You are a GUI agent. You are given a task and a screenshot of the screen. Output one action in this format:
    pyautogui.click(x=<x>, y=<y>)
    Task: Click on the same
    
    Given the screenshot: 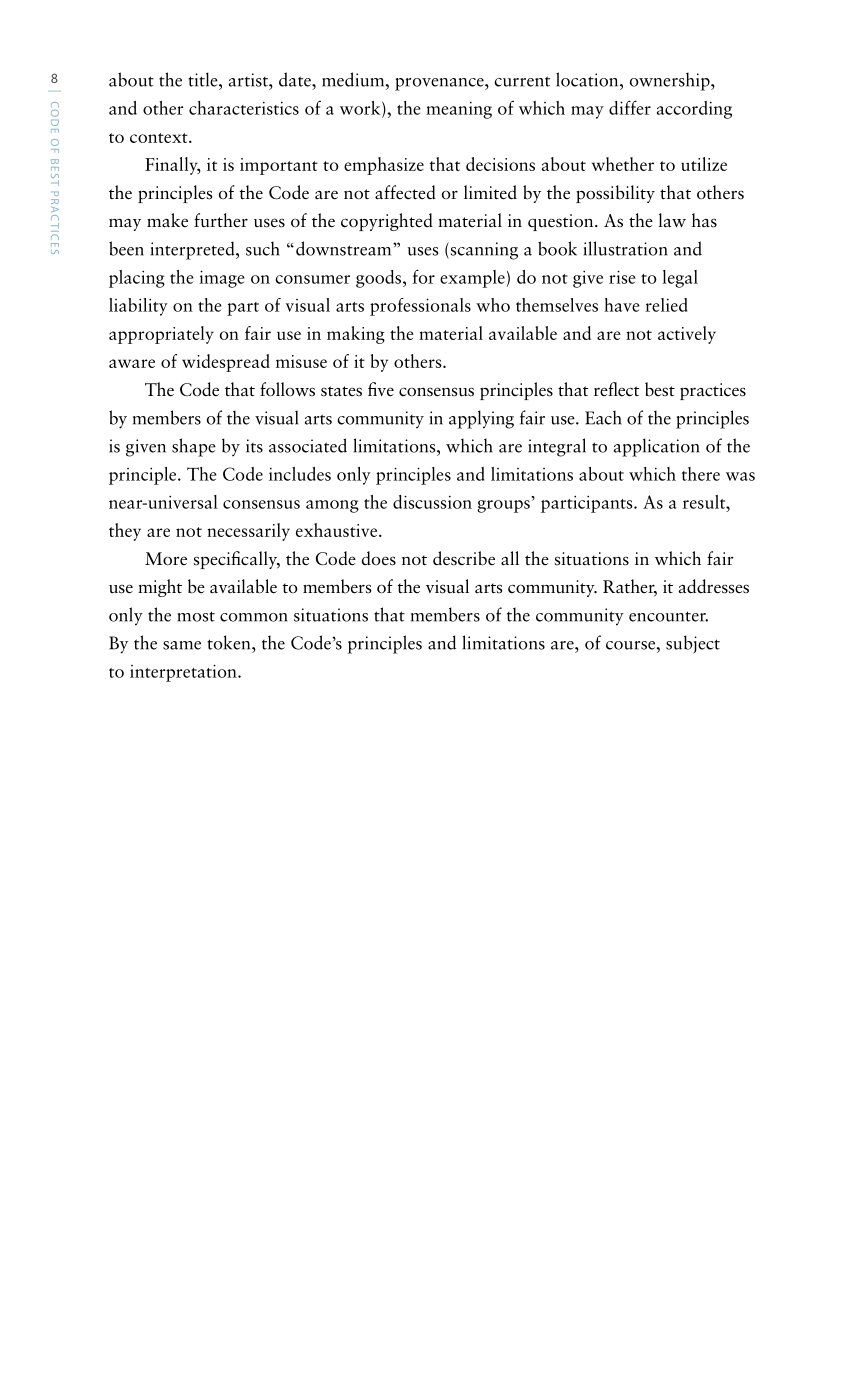 What is the action you would take?
    pyautogui.click(x=182, y=645)
